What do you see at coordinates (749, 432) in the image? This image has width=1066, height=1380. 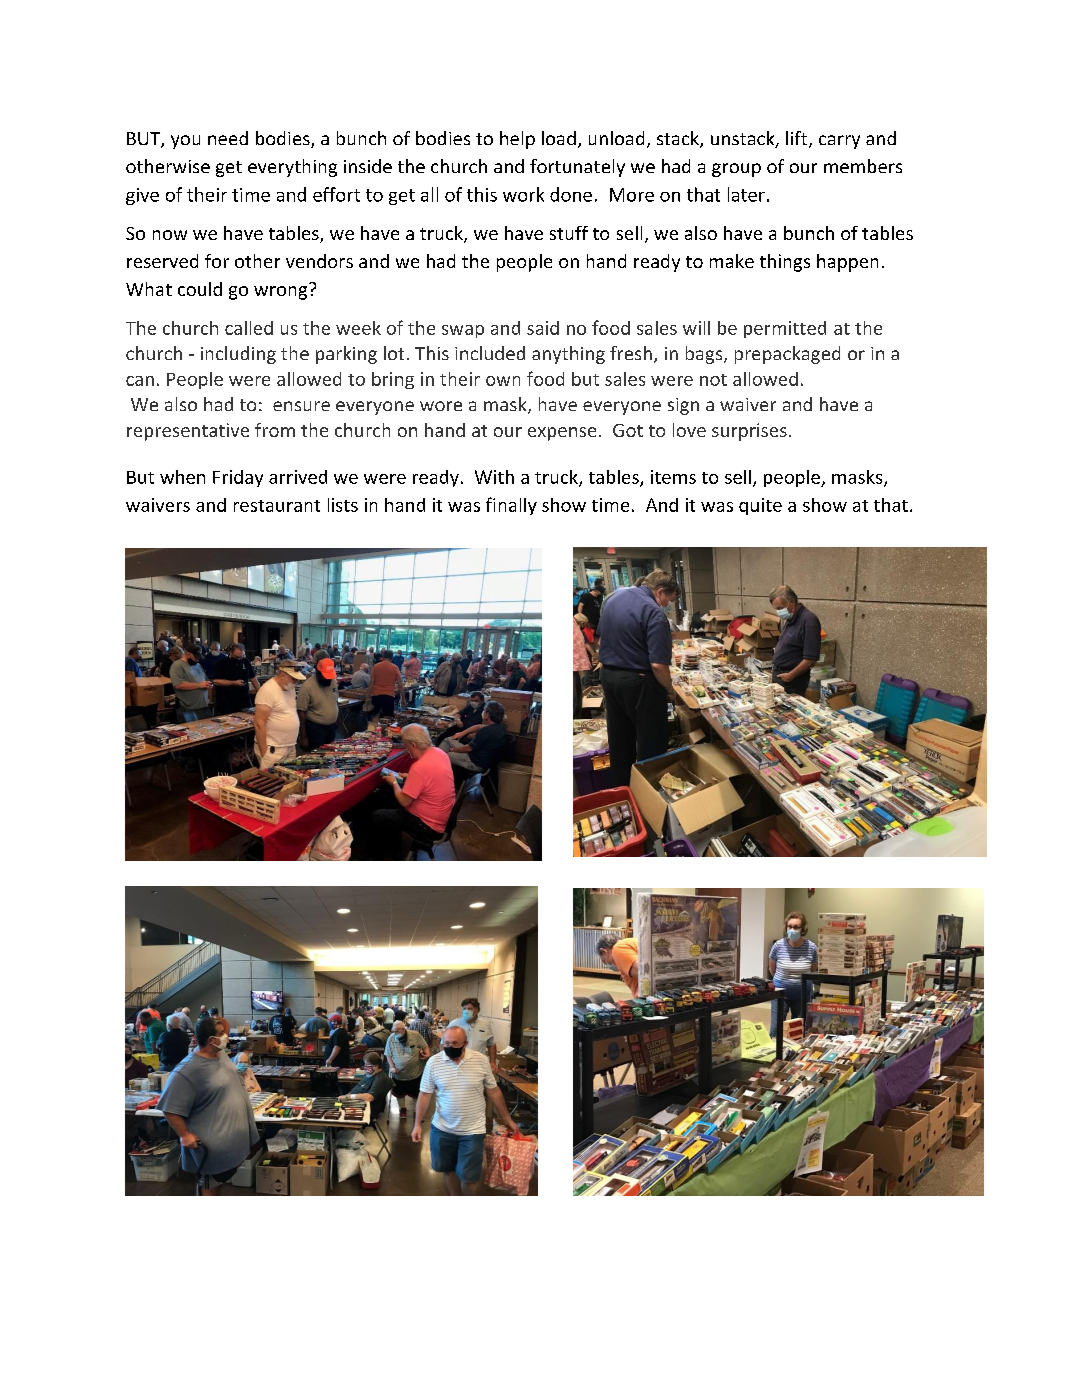 I see `surprises` at bounding box center [749, 432].
